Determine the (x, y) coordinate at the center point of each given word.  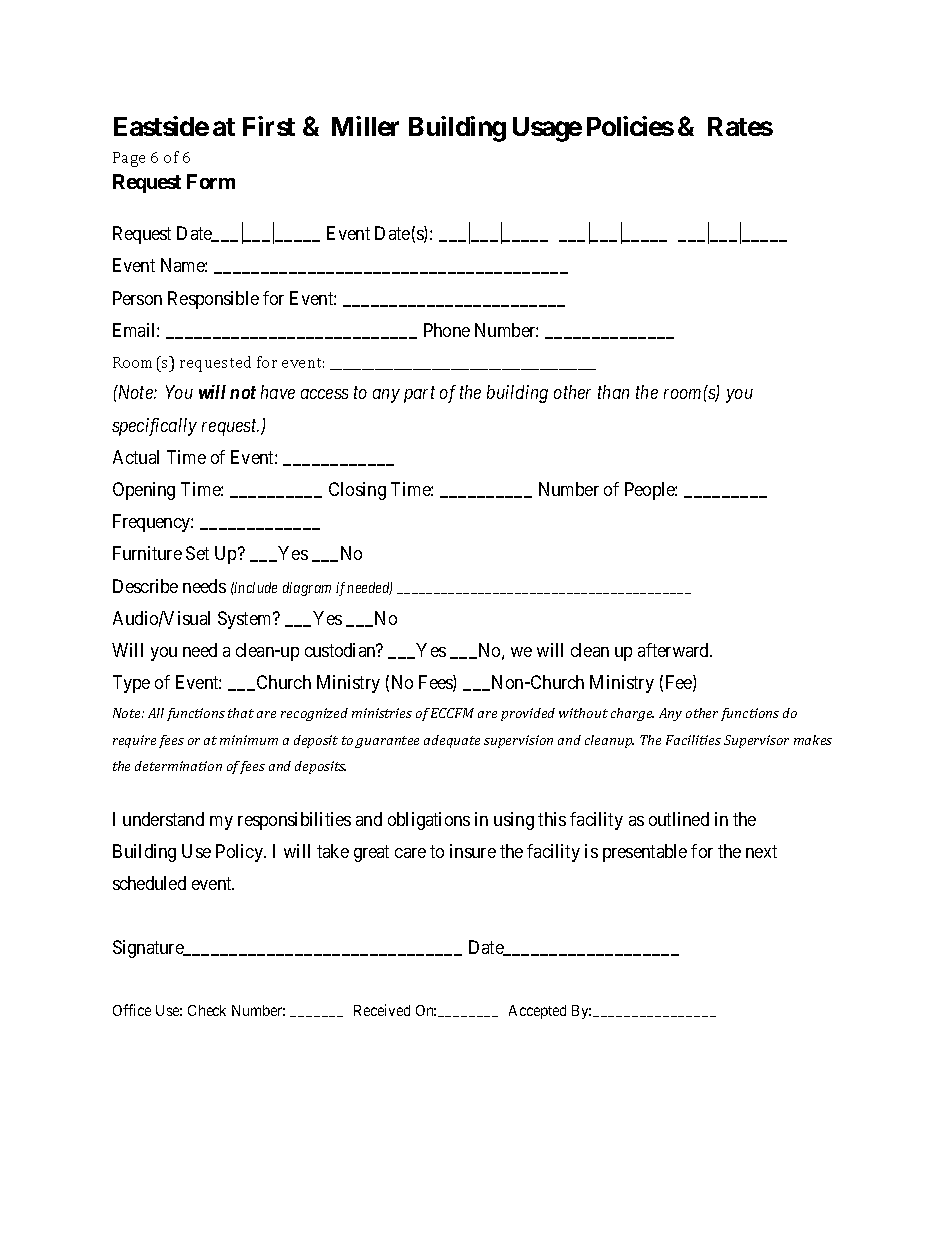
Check (207, 1010)
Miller (365, 126)
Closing (357, 491)
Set (197, 553)
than (613, 392)
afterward (675, 650)
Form (211, 181)
